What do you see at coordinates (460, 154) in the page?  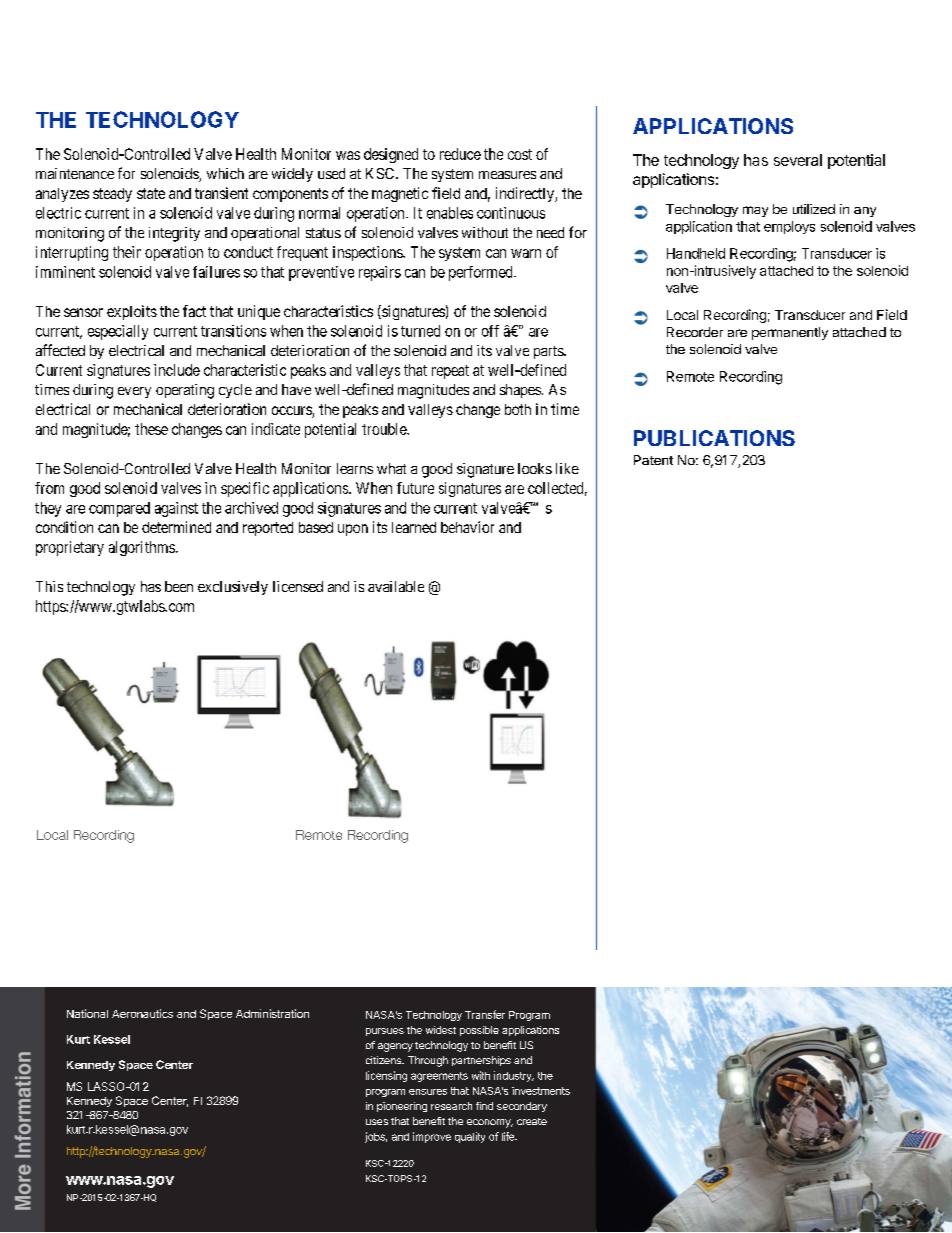 I see `reduce` at bounding box center [460, 154].
